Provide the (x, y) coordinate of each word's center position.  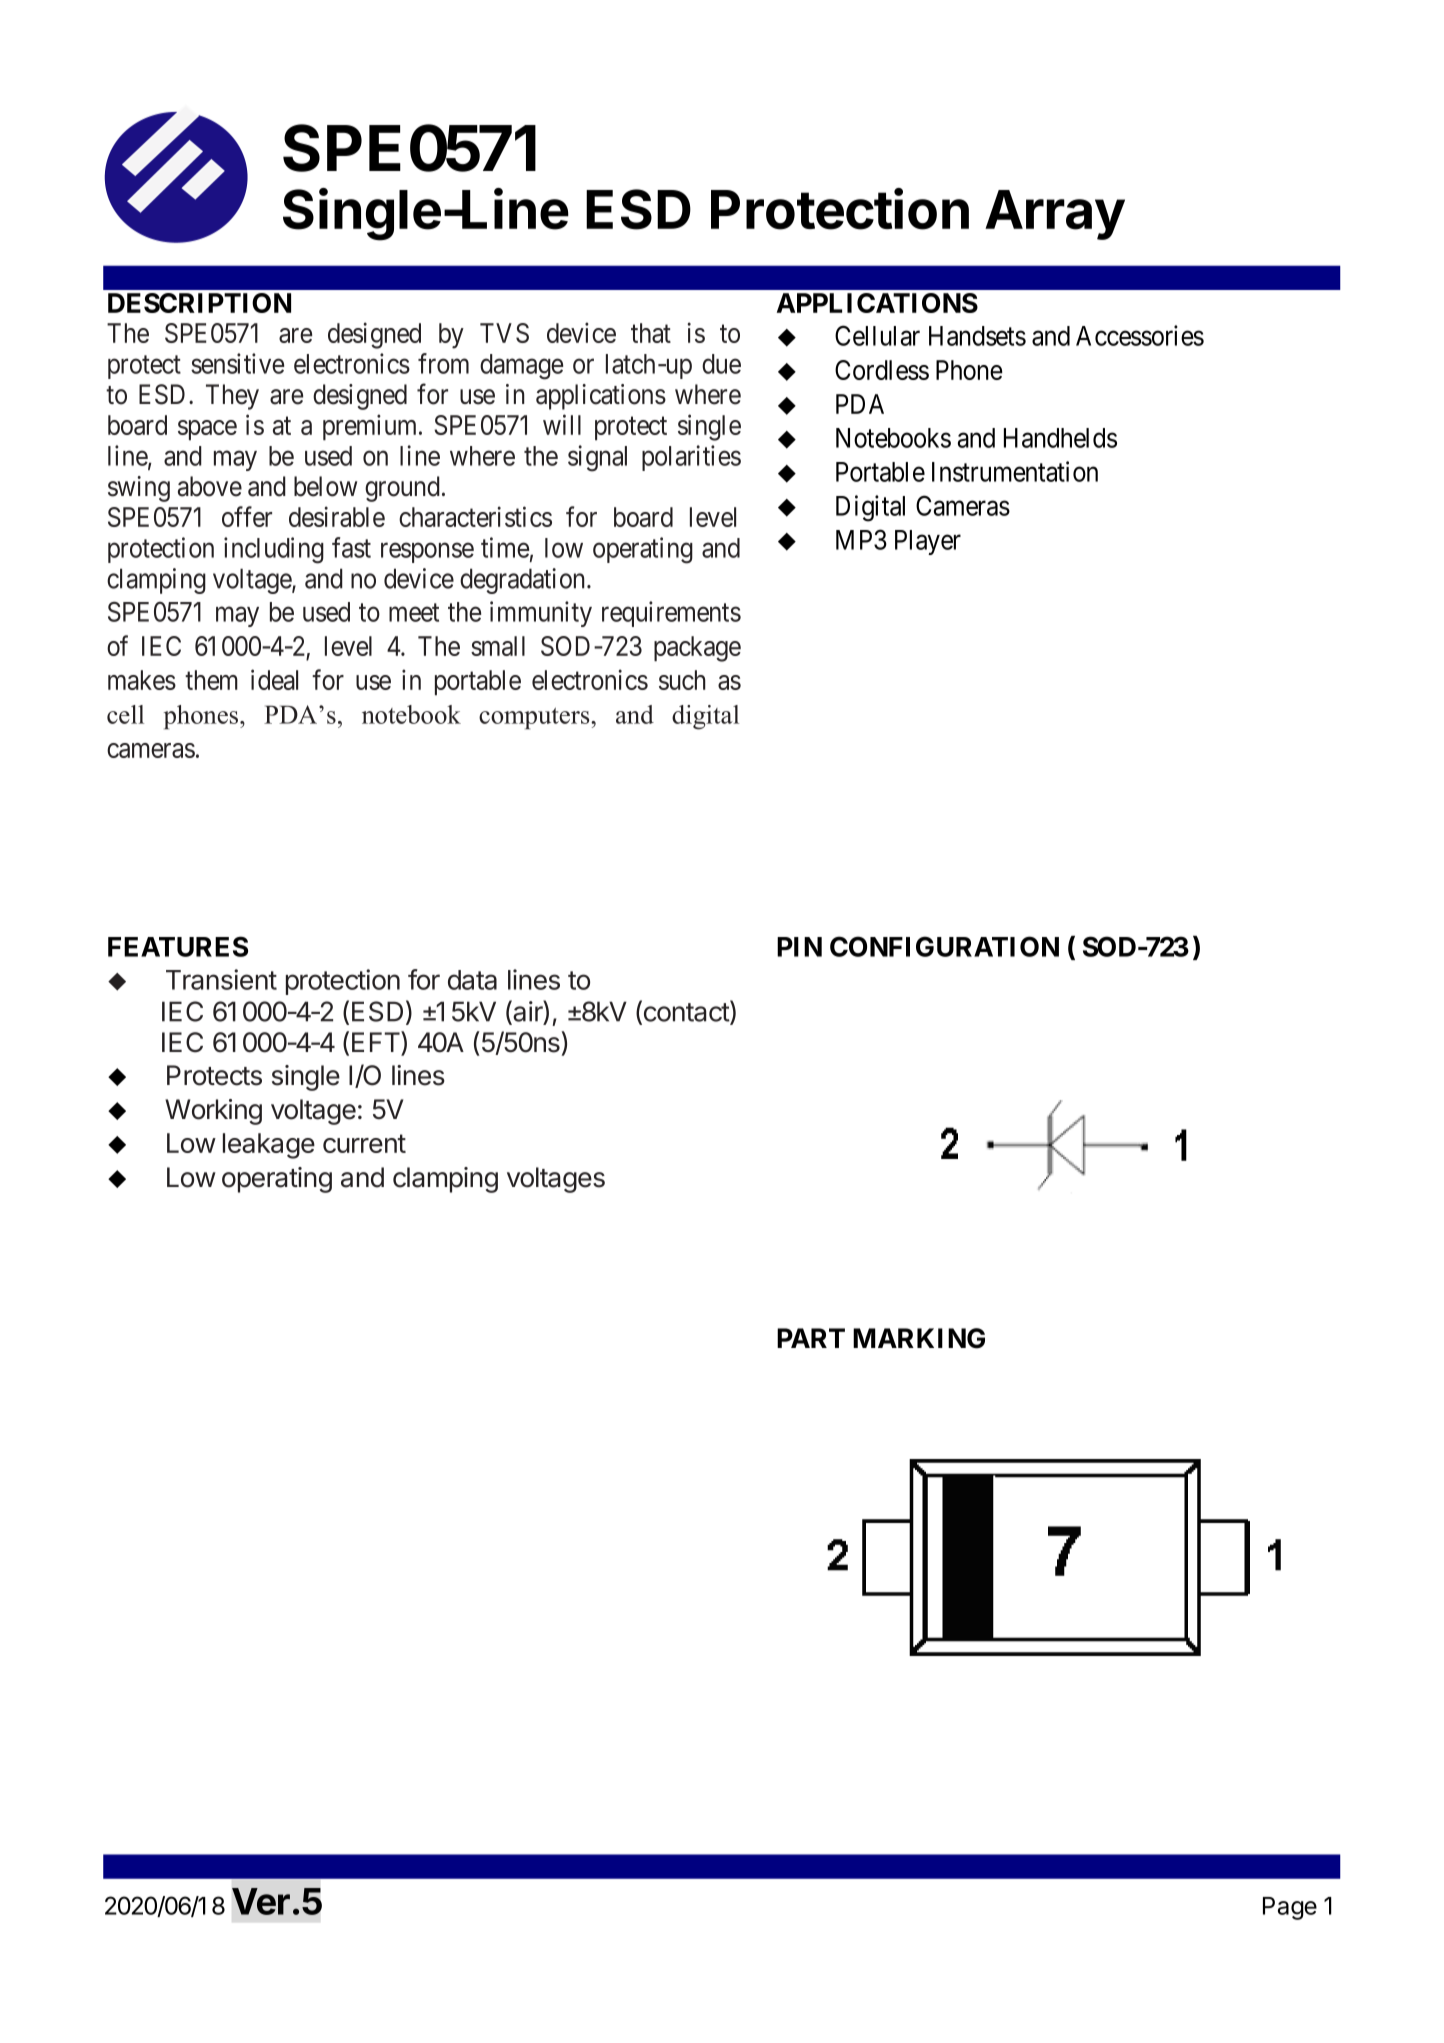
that (651, 333)
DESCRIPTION (199, 303)
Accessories (1140, 335)
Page (1290, 1908)
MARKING (919, 1338)
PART (811, 1338)
